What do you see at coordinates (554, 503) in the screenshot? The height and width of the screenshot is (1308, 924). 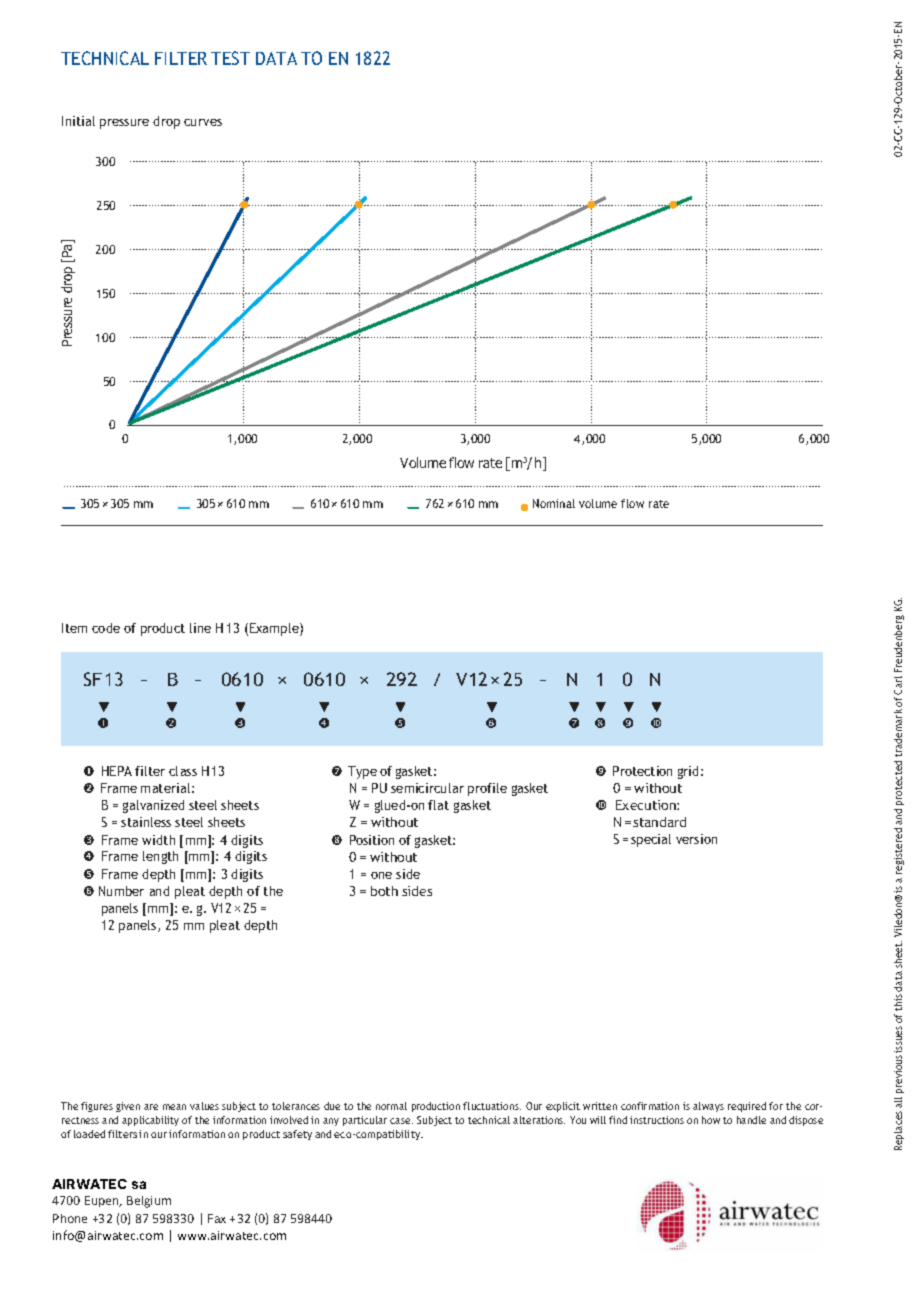 I see `Nominal` at bounding box center [554, 503].
